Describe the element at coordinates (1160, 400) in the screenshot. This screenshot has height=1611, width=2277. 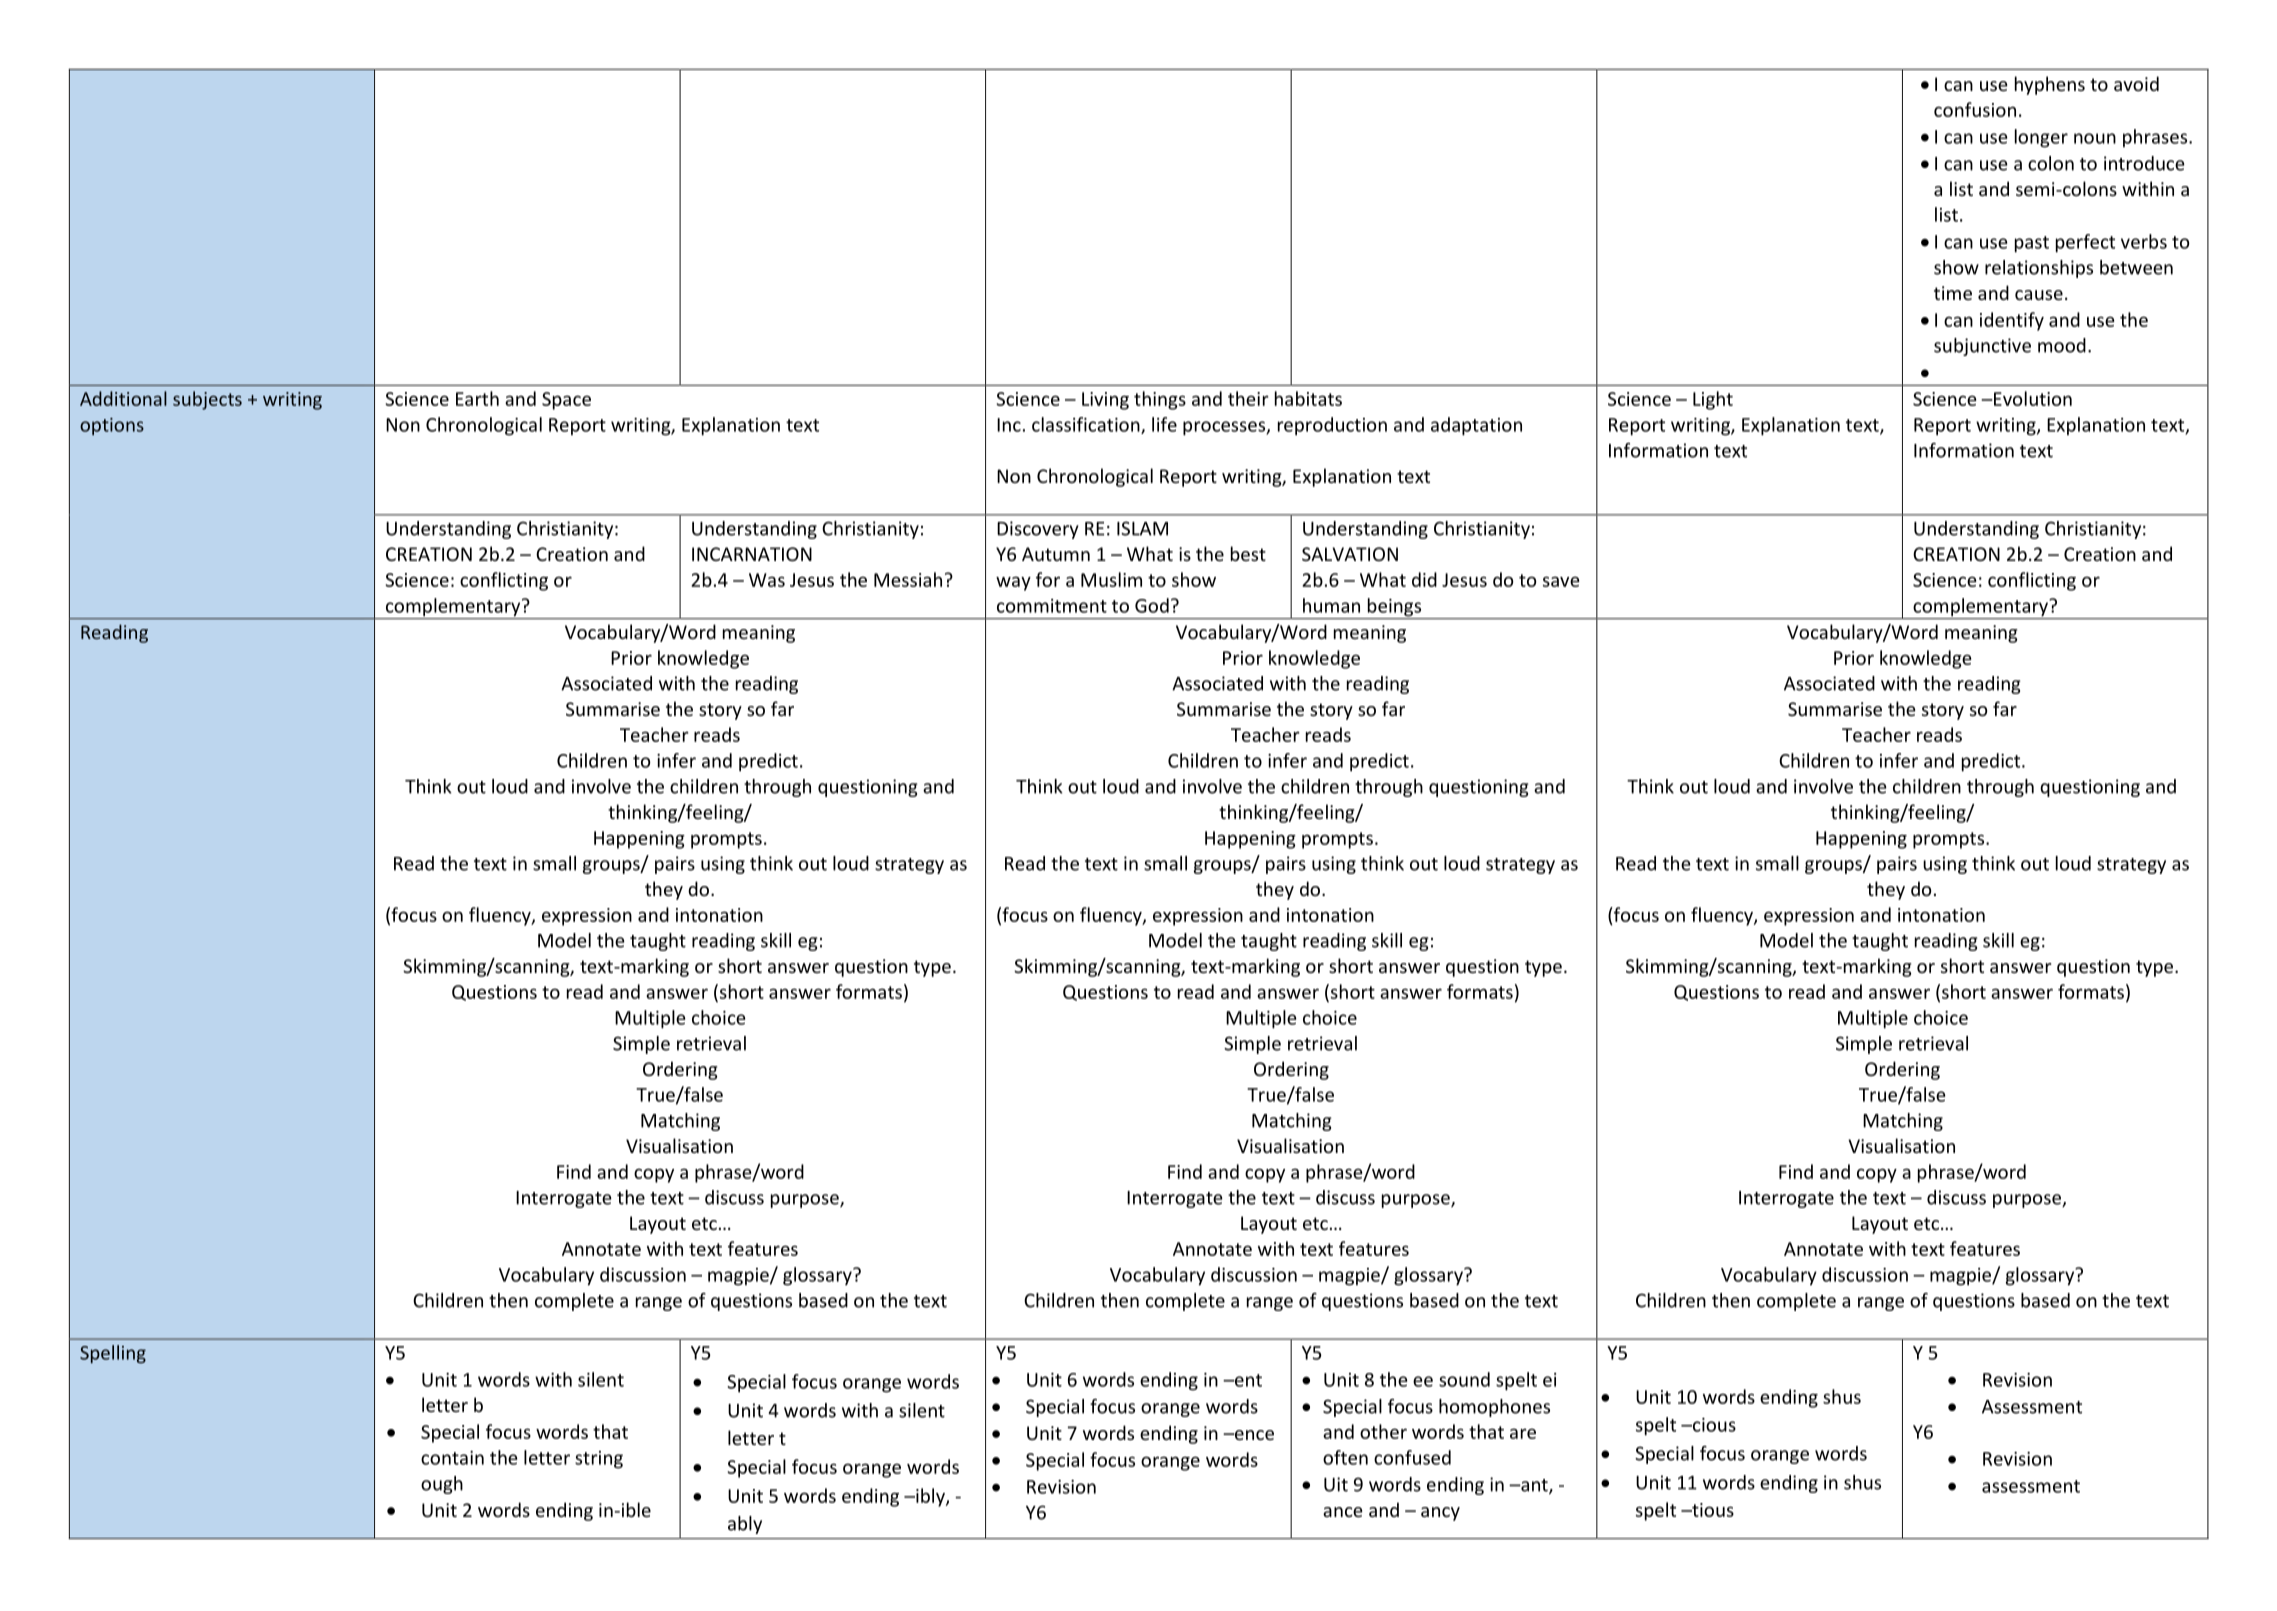
I see `things` at that location.
